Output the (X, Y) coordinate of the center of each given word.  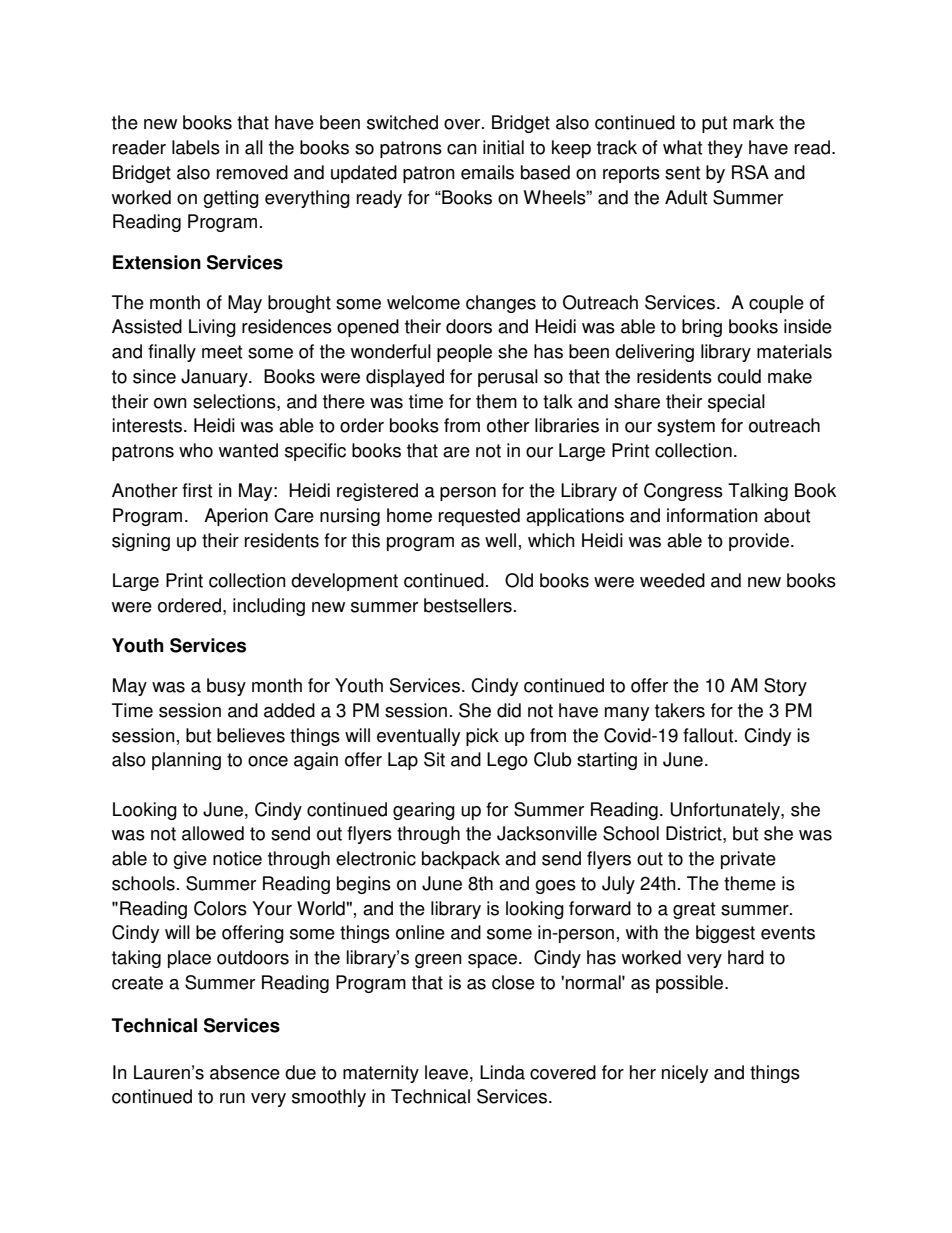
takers (680, 710)
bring (702, 328)
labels (196, 147)
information (712, 515)
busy (226, 687)
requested (479, 517)
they (725, 149)
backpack (461, 860)
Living (212, 328)
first (197, 490)
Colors (220, 908)
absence (245, 1072)
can (462, 149)
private (748, 860)
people (464, 353)
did (509, 710)
